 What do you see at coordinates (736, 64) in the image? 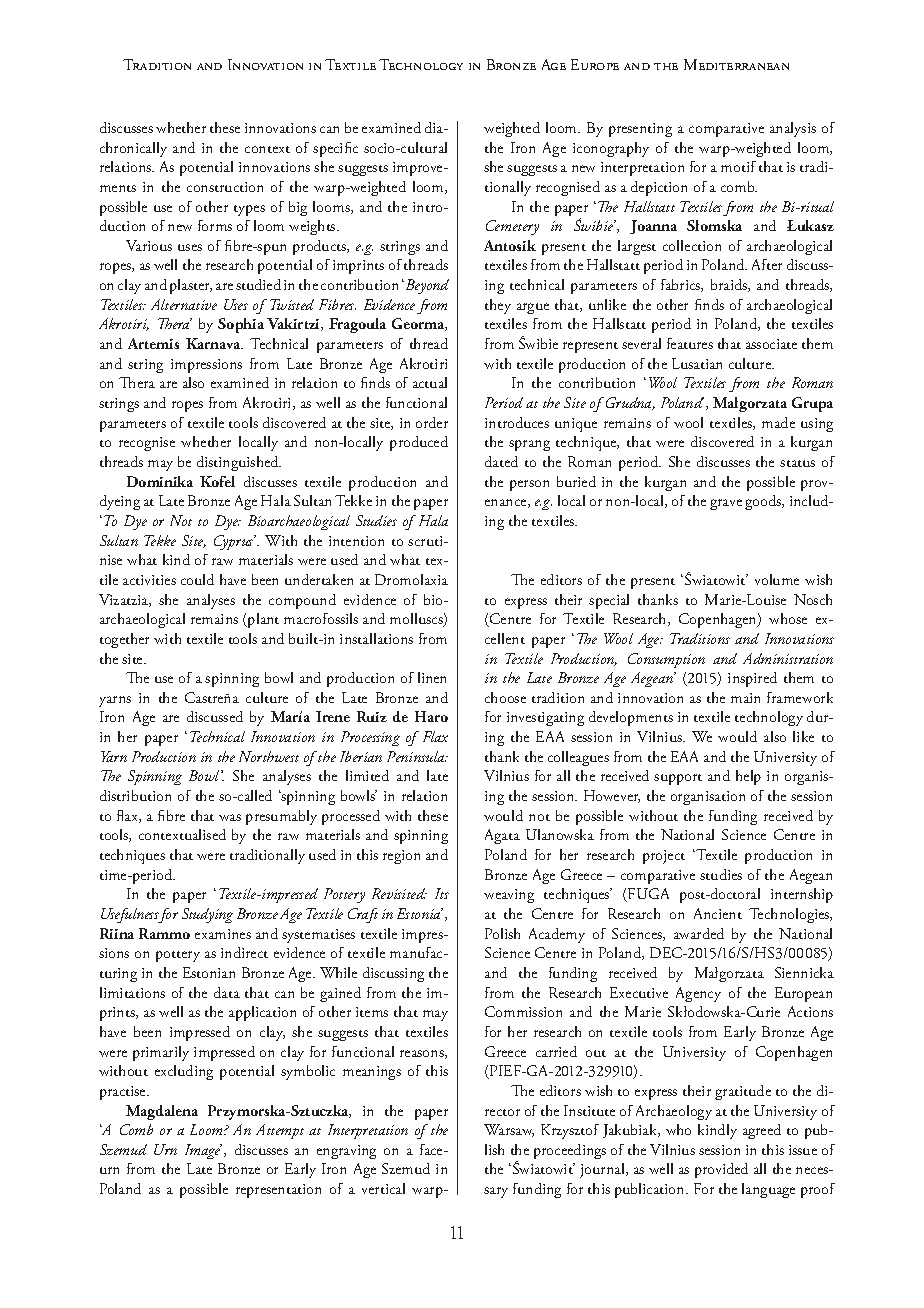
I see `Mediterranean` at bounding box center [736, 64].
